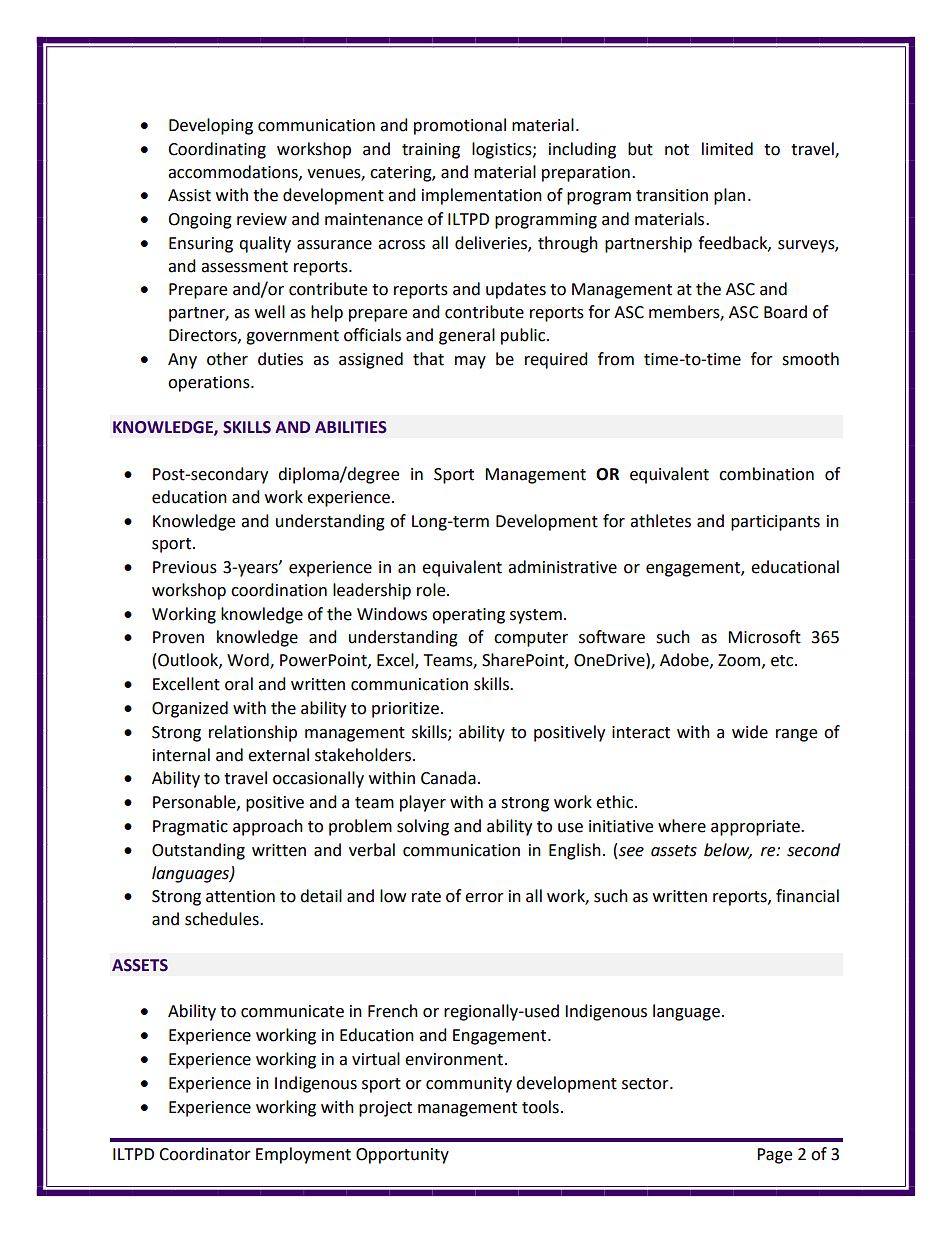 The width and height of the screenshot is (952, 1233). What do you see at coordinates (531, 639) in the screenshot?
I see `computer` at bounding box center [531, 639].
